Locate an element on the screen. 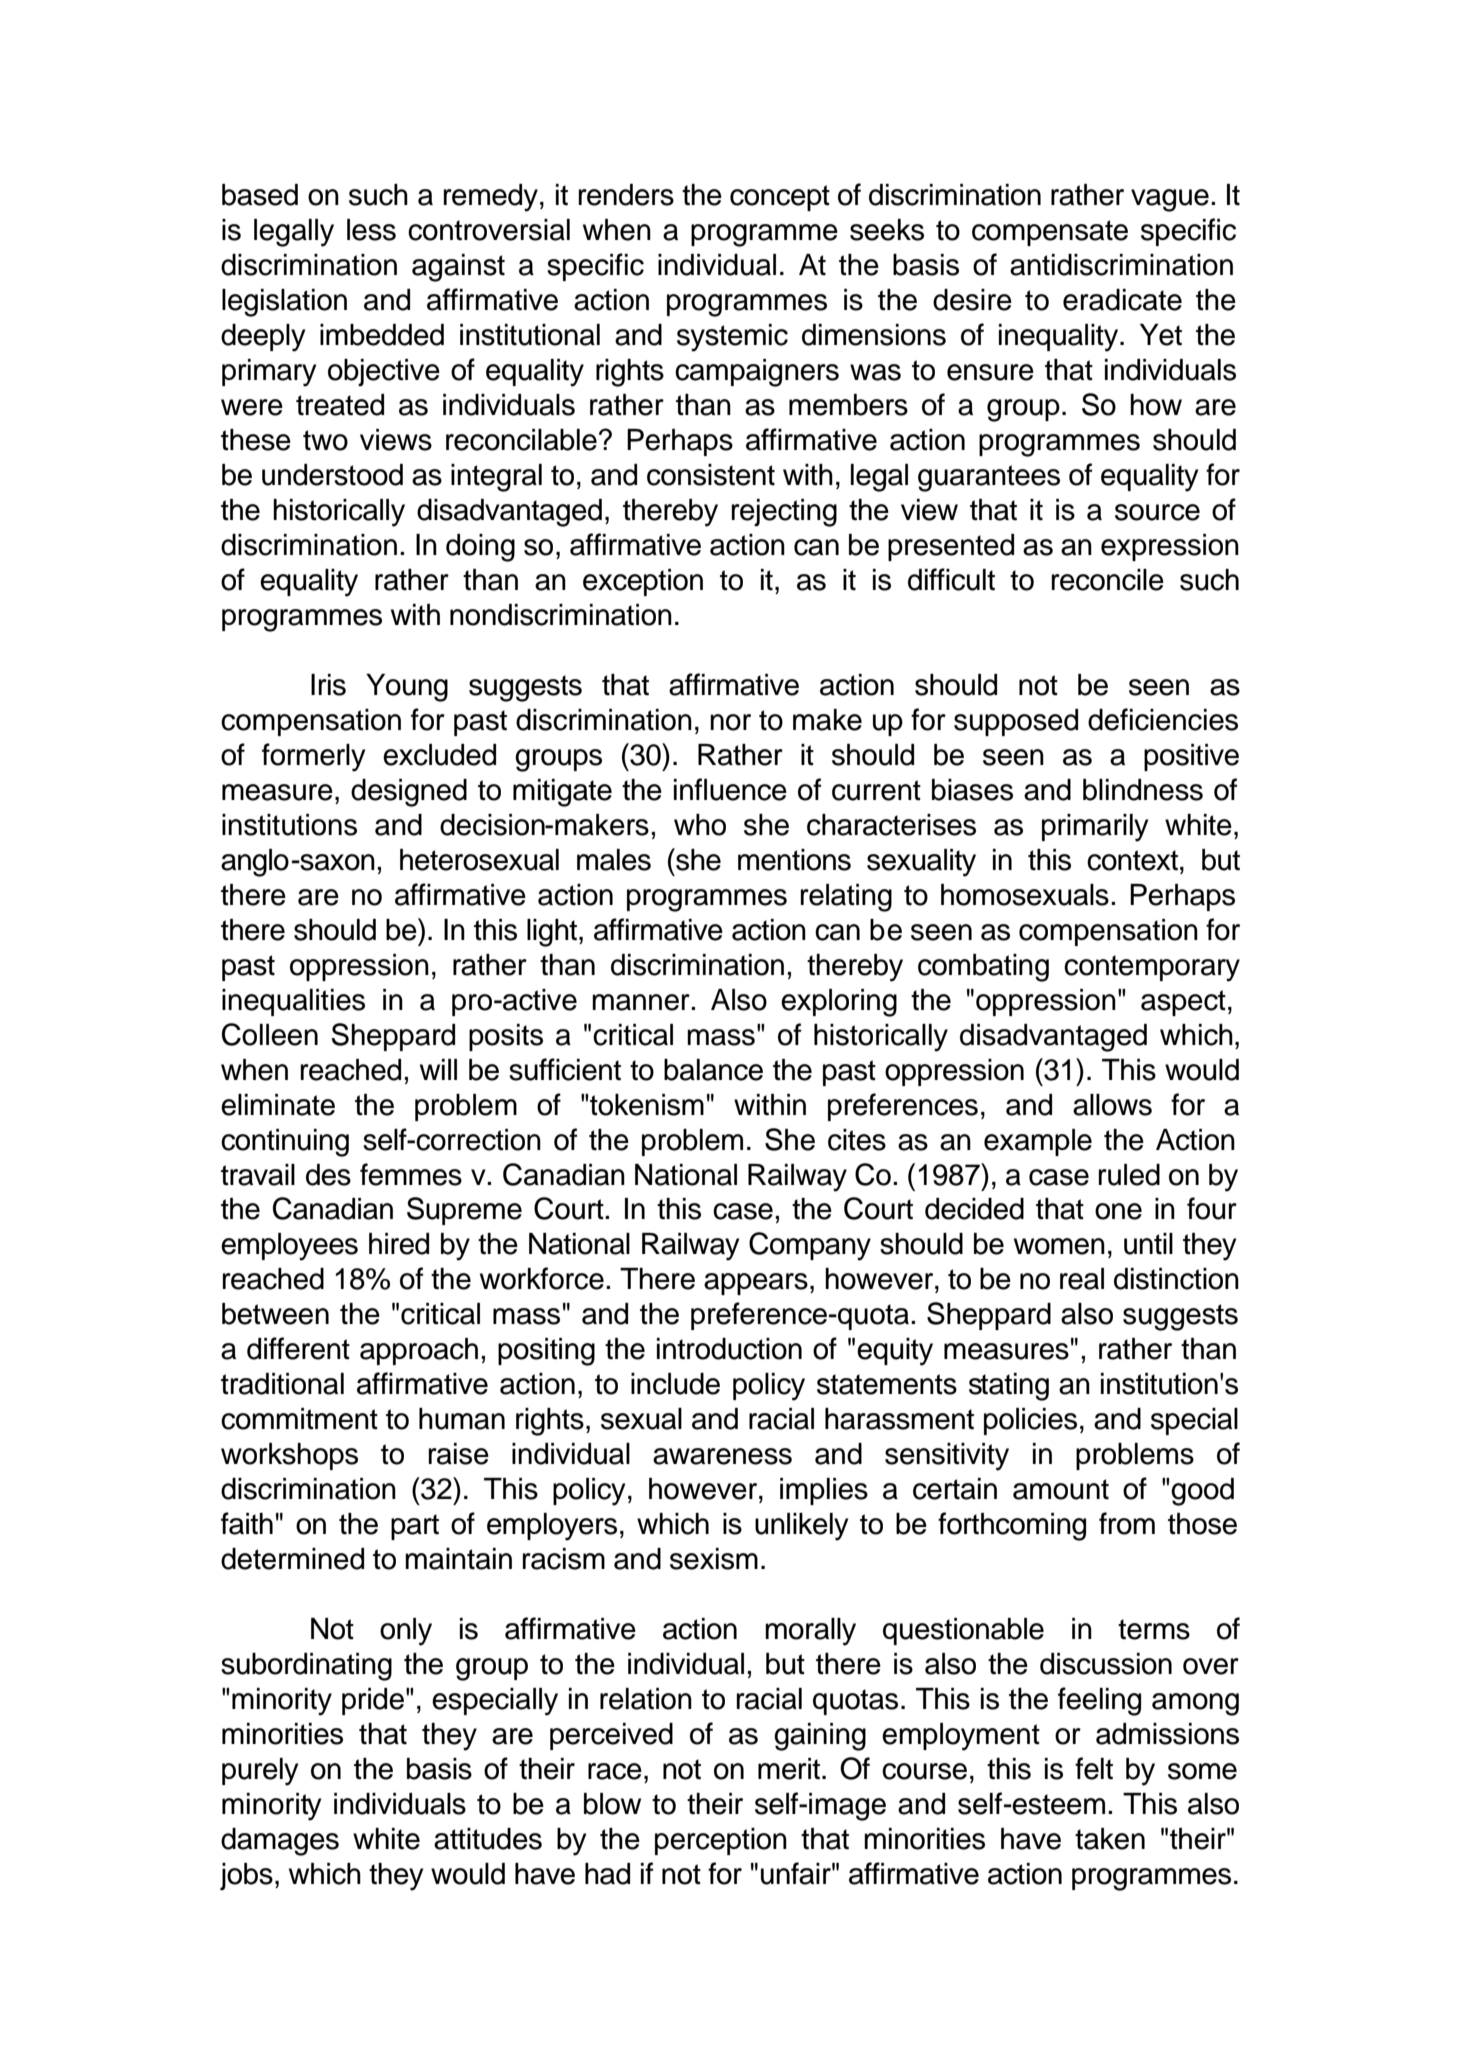  hired is located at coordinates (399, 1244).
